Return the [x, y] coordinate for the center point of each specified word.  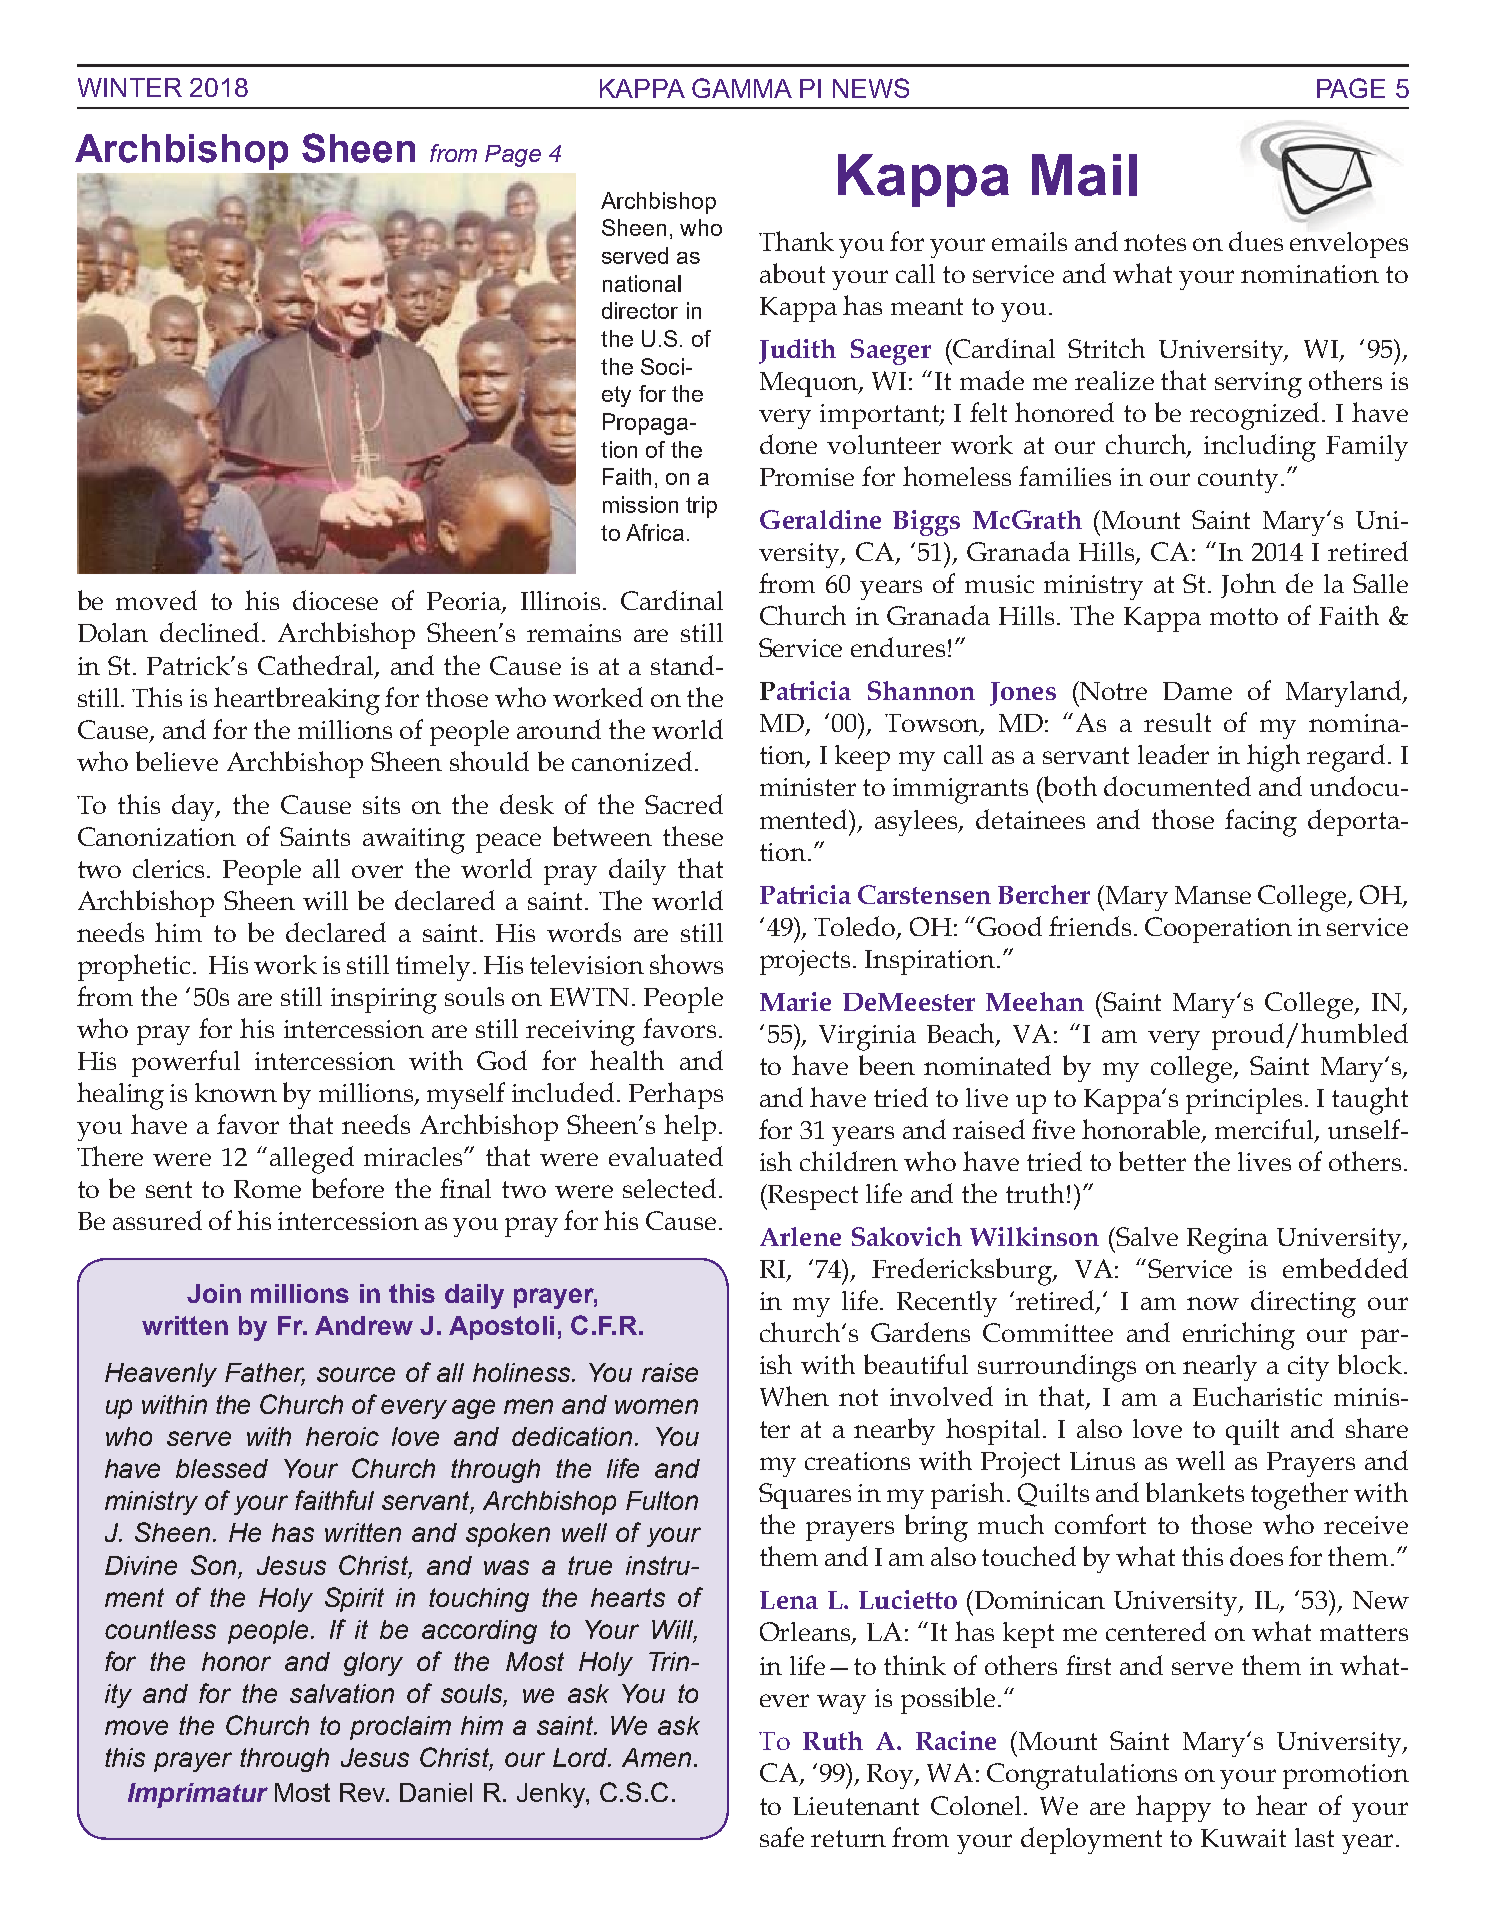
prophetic [134, 967]
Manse [1213, 895]
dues [1256, 241]
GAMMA [742, 88]
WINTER [130, 87]
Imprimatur [198, 1795]
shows [686, 964]
